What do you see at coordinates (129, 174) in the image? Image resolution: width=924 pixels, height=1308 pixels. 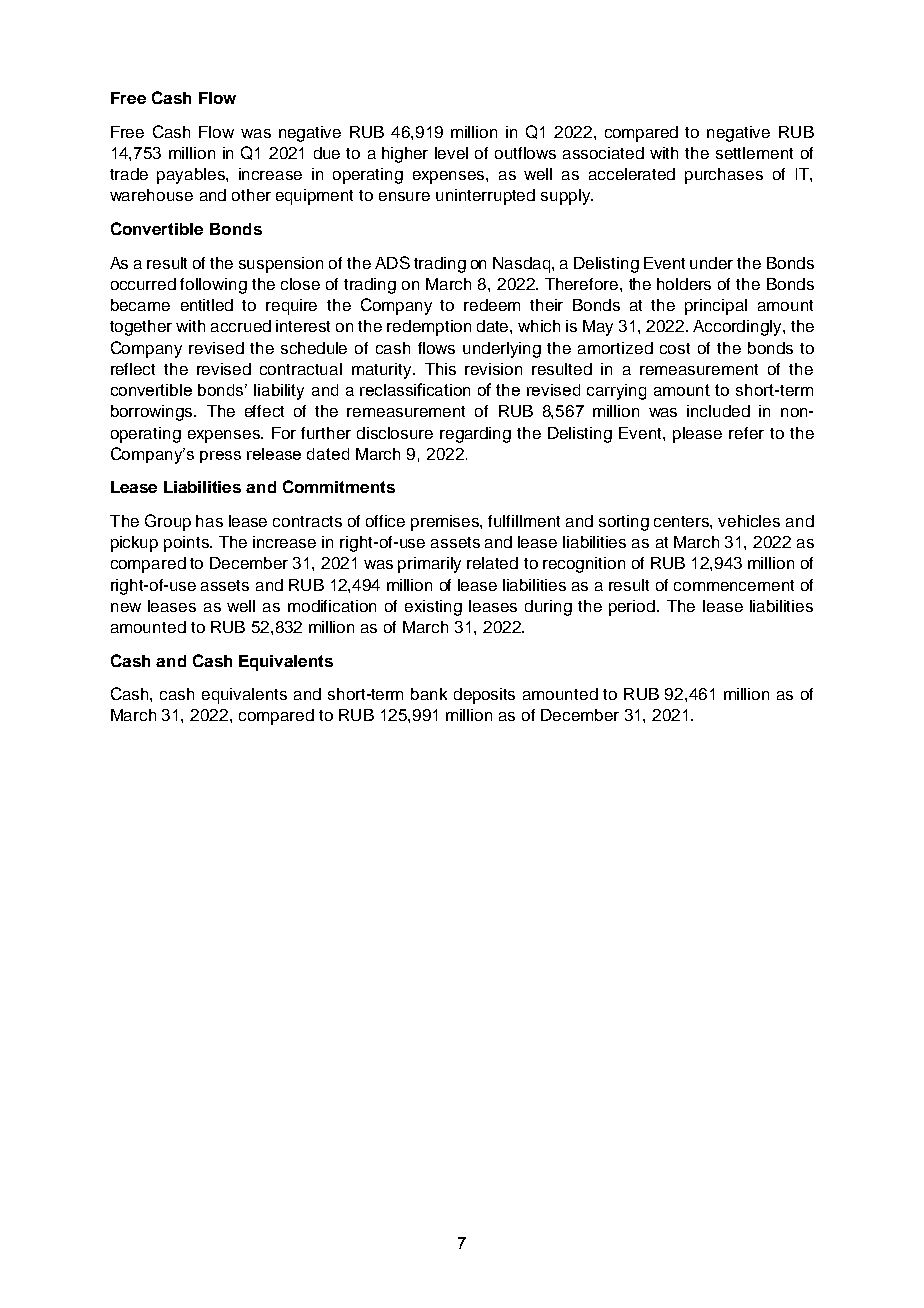 I see `trade` at bounding box center [129, 174].
